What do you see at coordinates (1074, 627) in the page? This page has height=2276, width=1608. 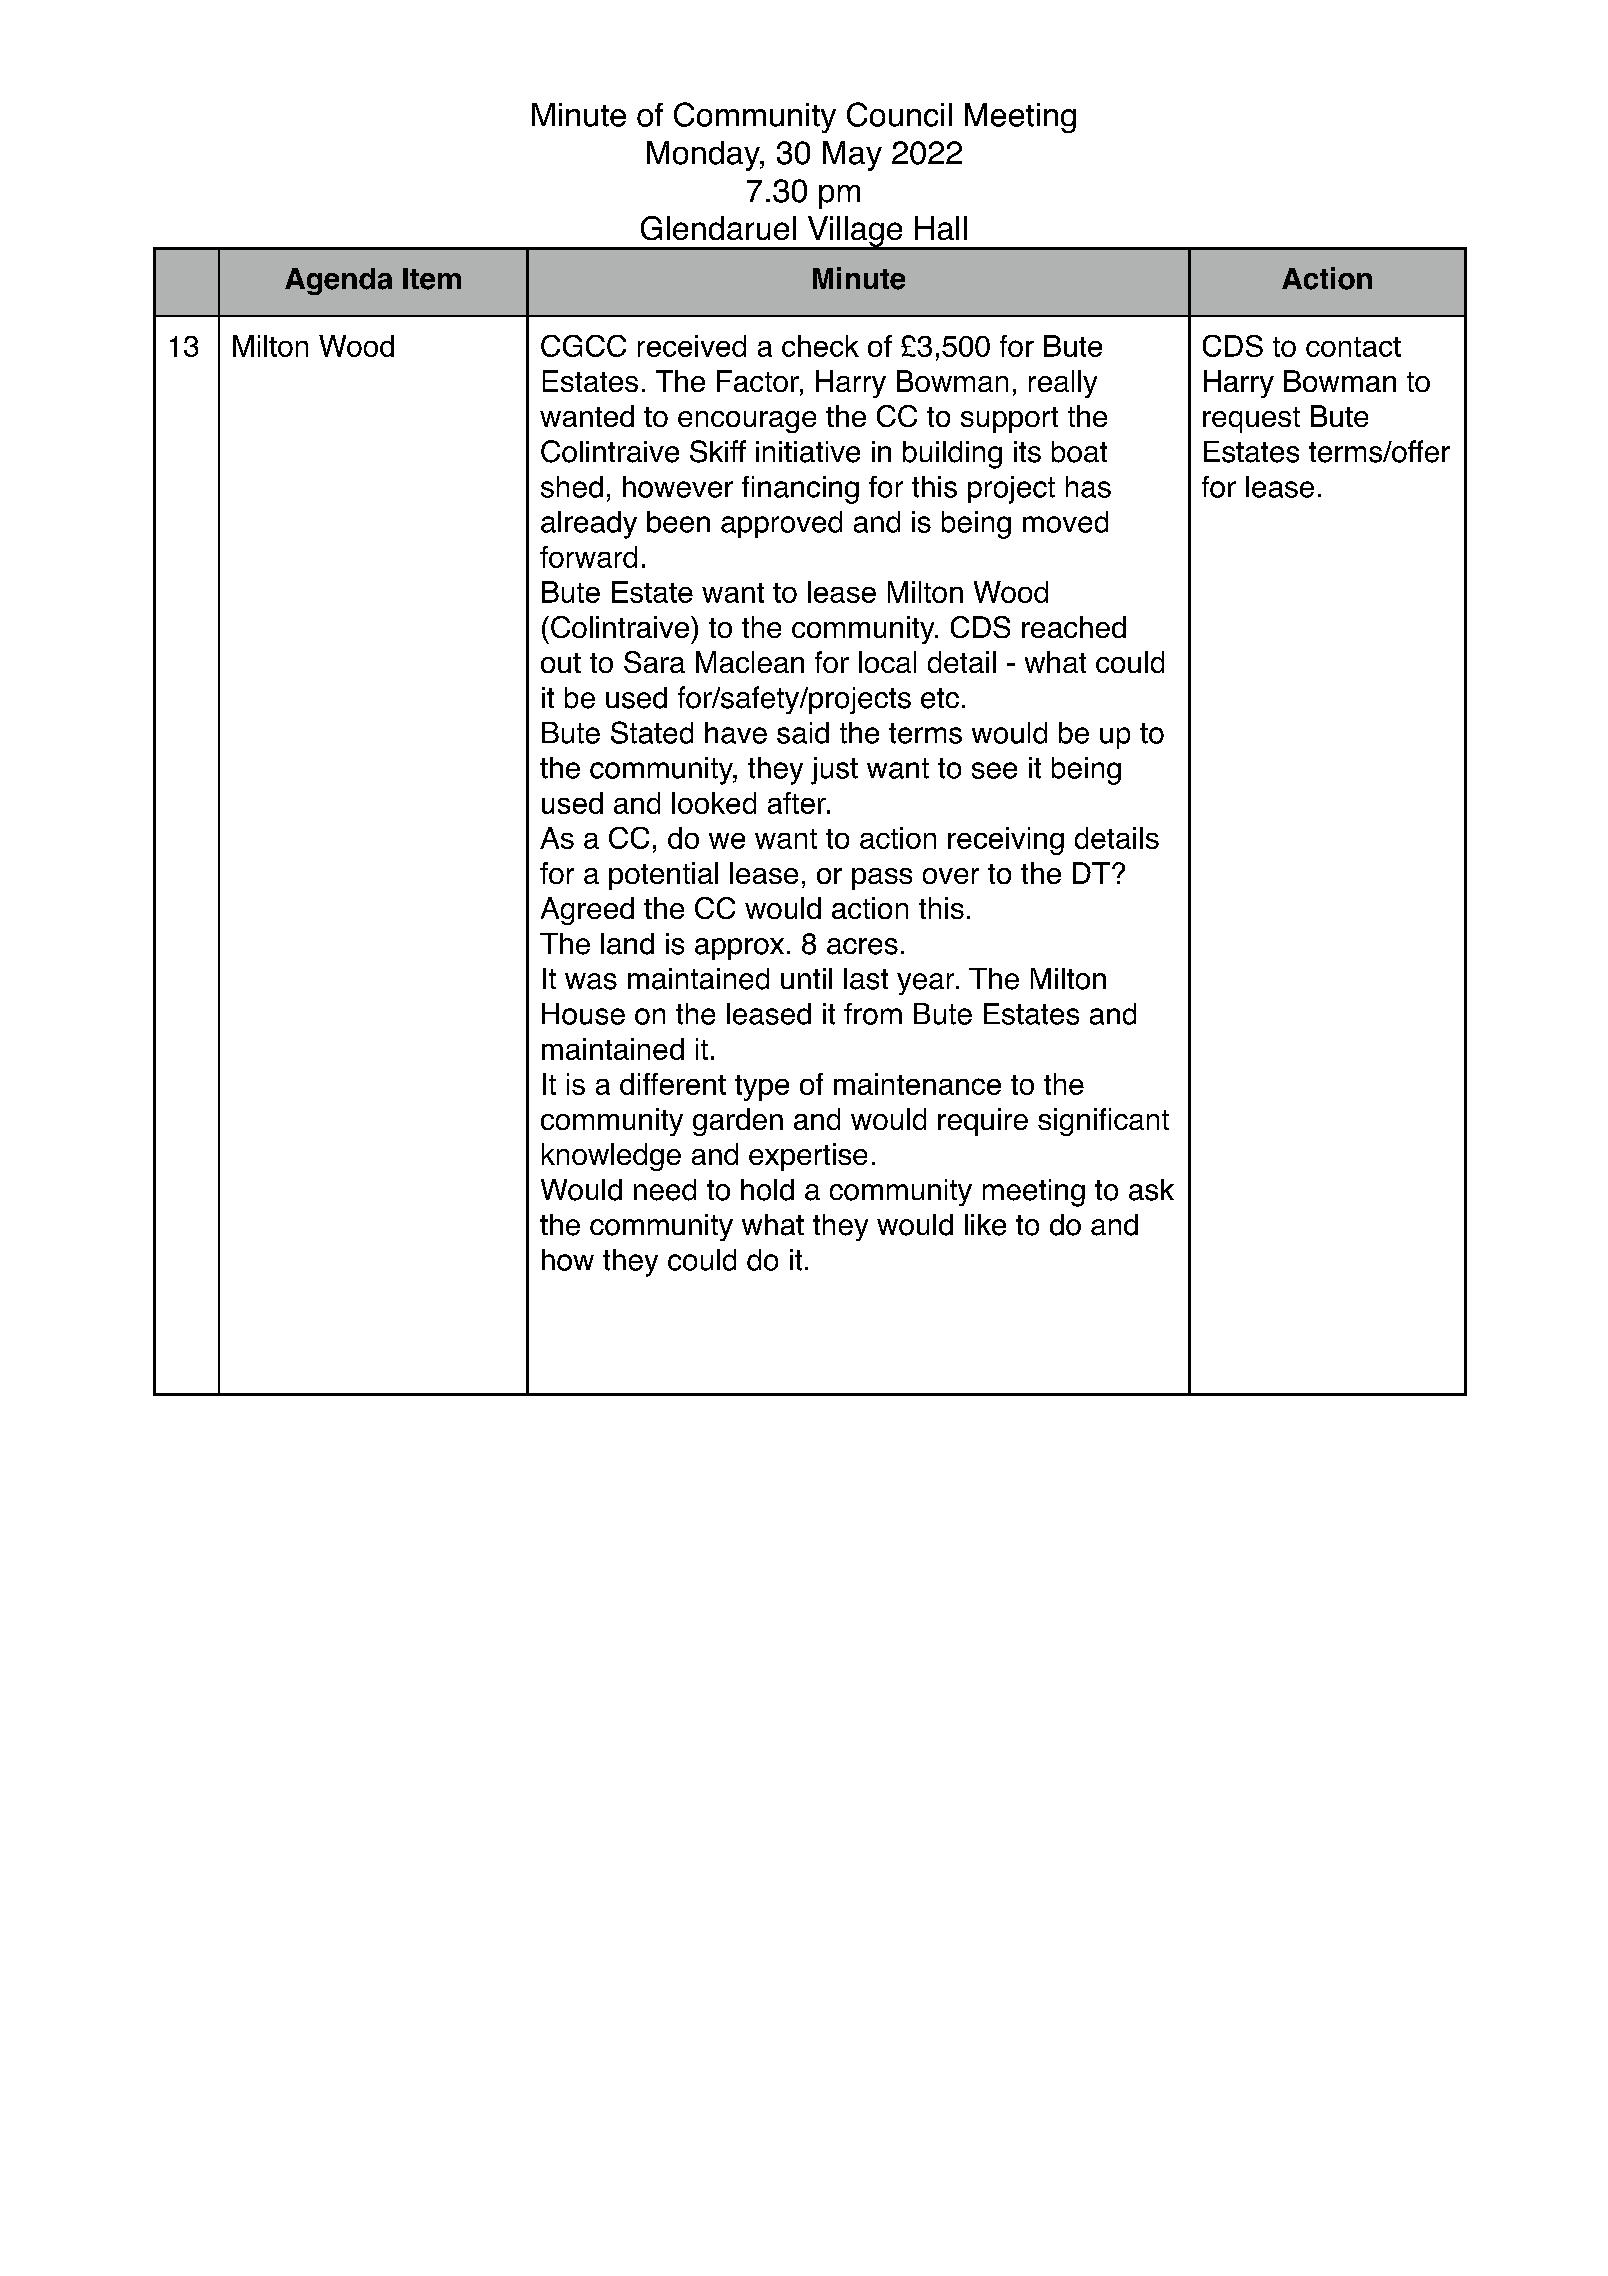 I see `reached` at bounding box center [1074, 627].
